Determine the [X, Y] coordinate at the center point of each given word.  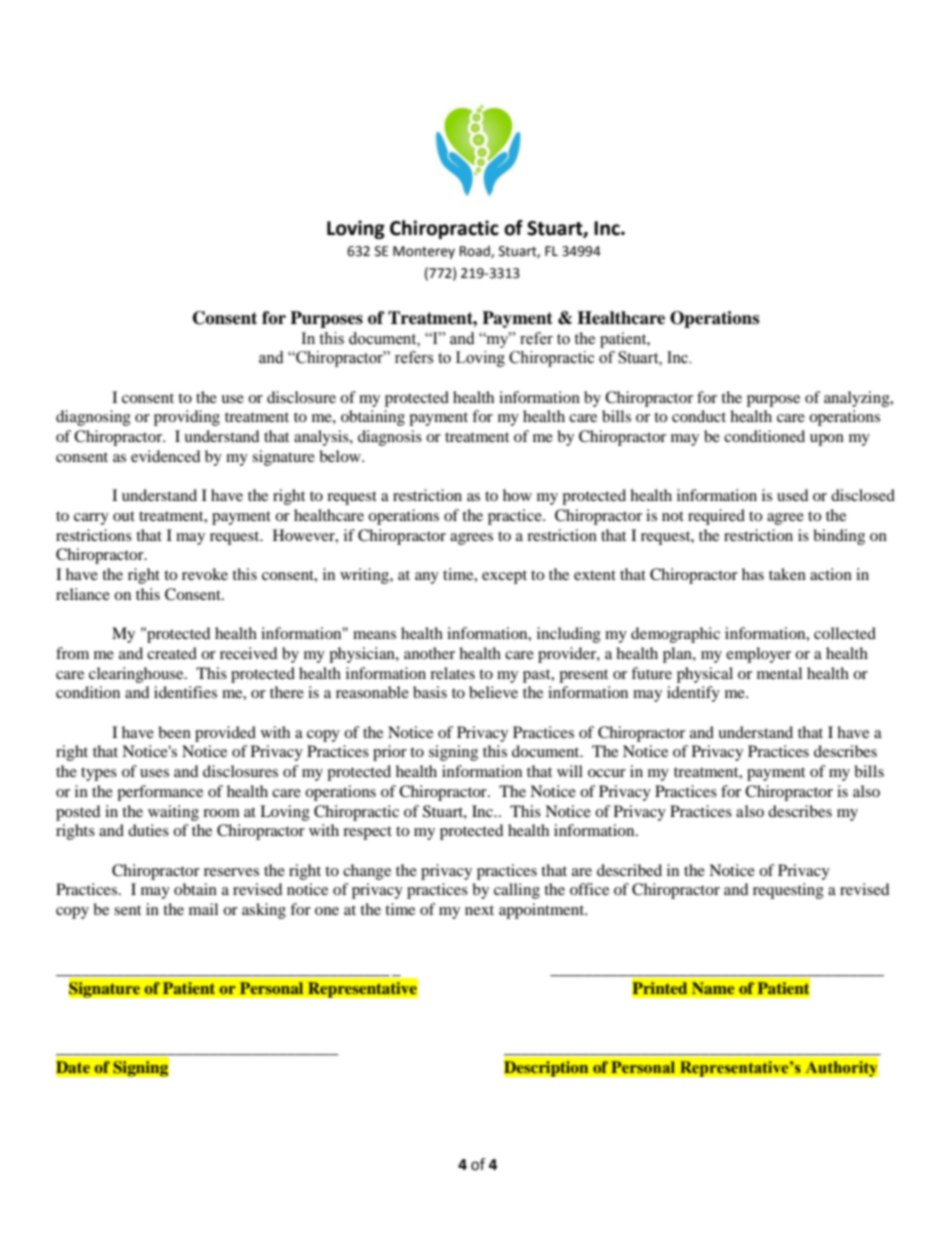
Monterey [424, 252]
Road [476, 251]
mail [203, 909]
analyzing [858, 399]
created [172, 653]
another [429, 653]
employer [758, 655]
